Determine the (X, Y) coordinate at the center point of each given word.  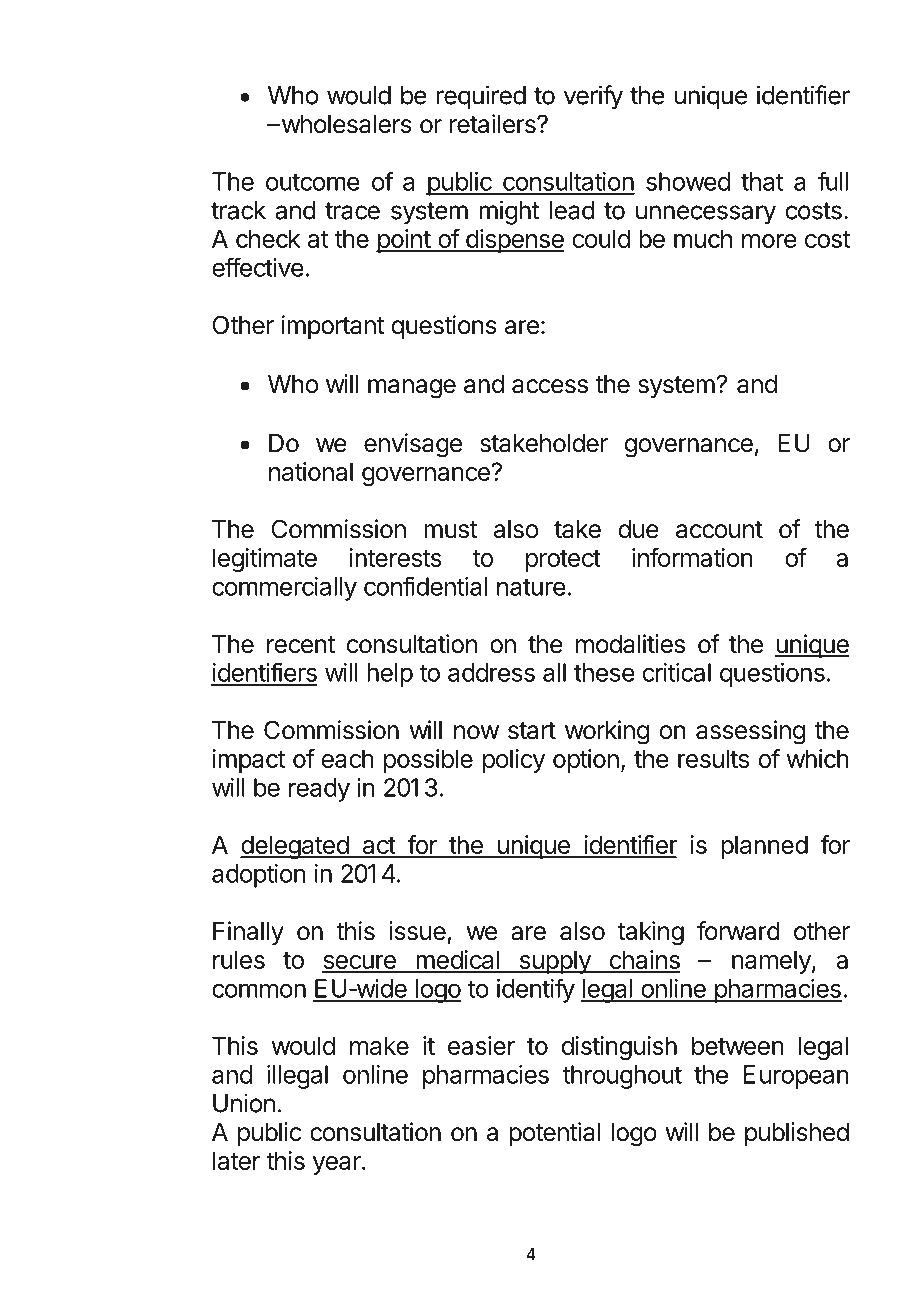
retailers (494, 124)
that (762, 181)
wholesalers (345, 124)
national (311, 471)
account (719, 530)
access (550, 386)
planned (764, 847)
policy (514, 761)
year (338, 1165)
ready (319, 790)
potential (554, 1134)
